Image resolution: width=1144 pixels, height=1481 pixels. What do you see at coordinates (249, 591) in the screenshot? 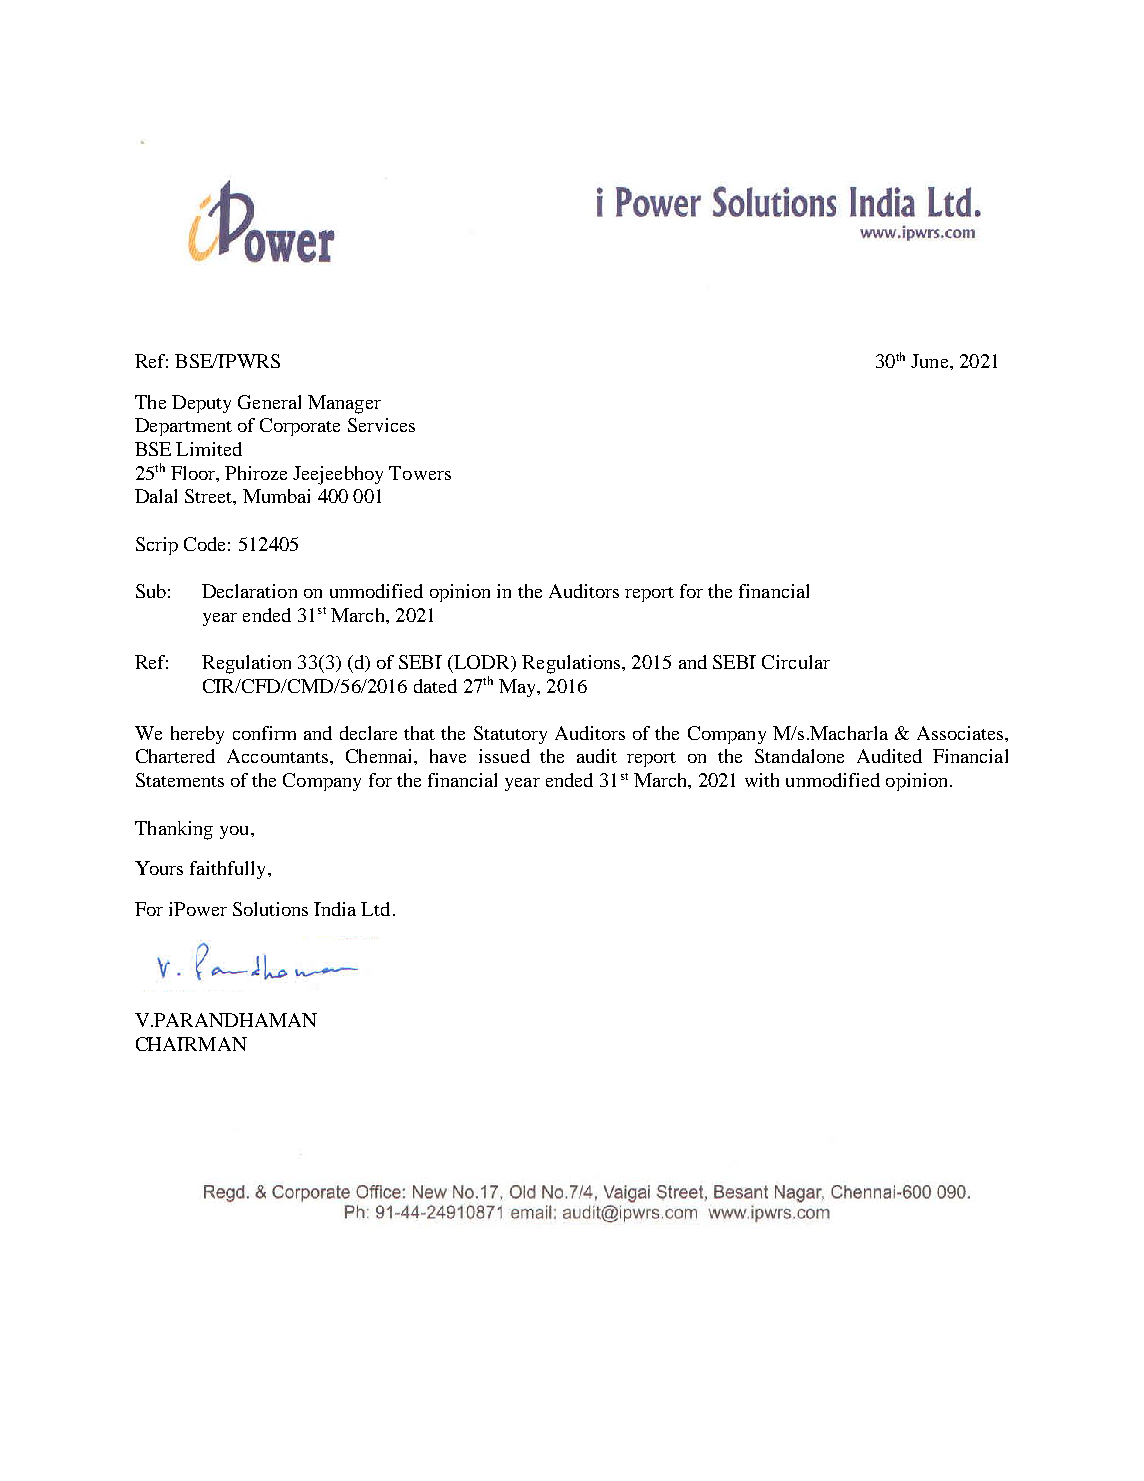
I see `Declaration` at bounding box center [249, 591].
